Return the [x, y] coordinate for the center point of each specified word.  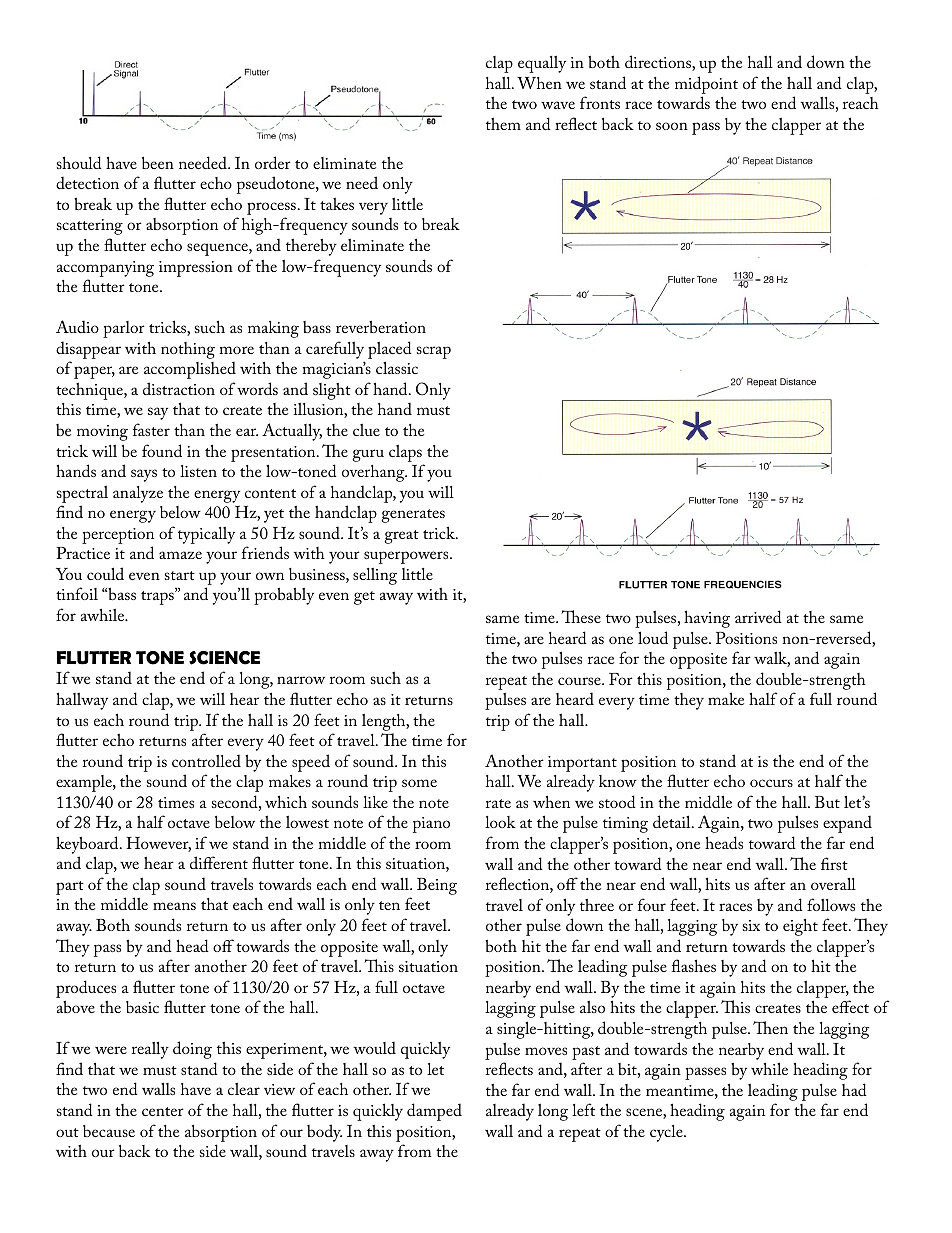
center [163, 1111]
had [854, 1089]
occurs [771, 783]
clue [366, 430]
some [419, 783]
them [503, 124]
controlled [206, 760]
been [158, 162]
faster [151, 429]
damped [434, 1112]
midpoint [706, 85]
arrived [758, 616]
